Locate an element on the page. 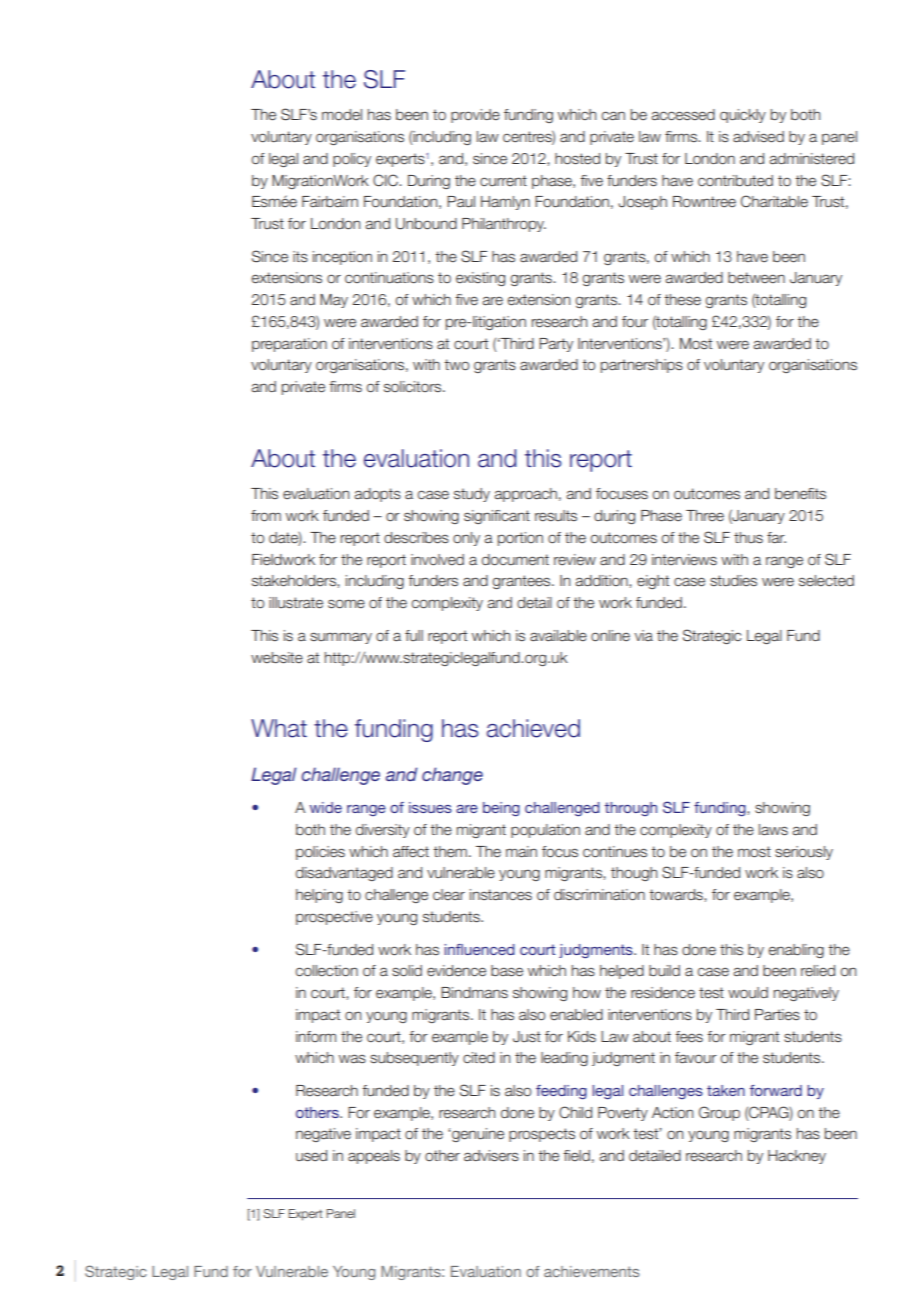 The image size is (924, 1308). results is located at coordinates (556, 516).
